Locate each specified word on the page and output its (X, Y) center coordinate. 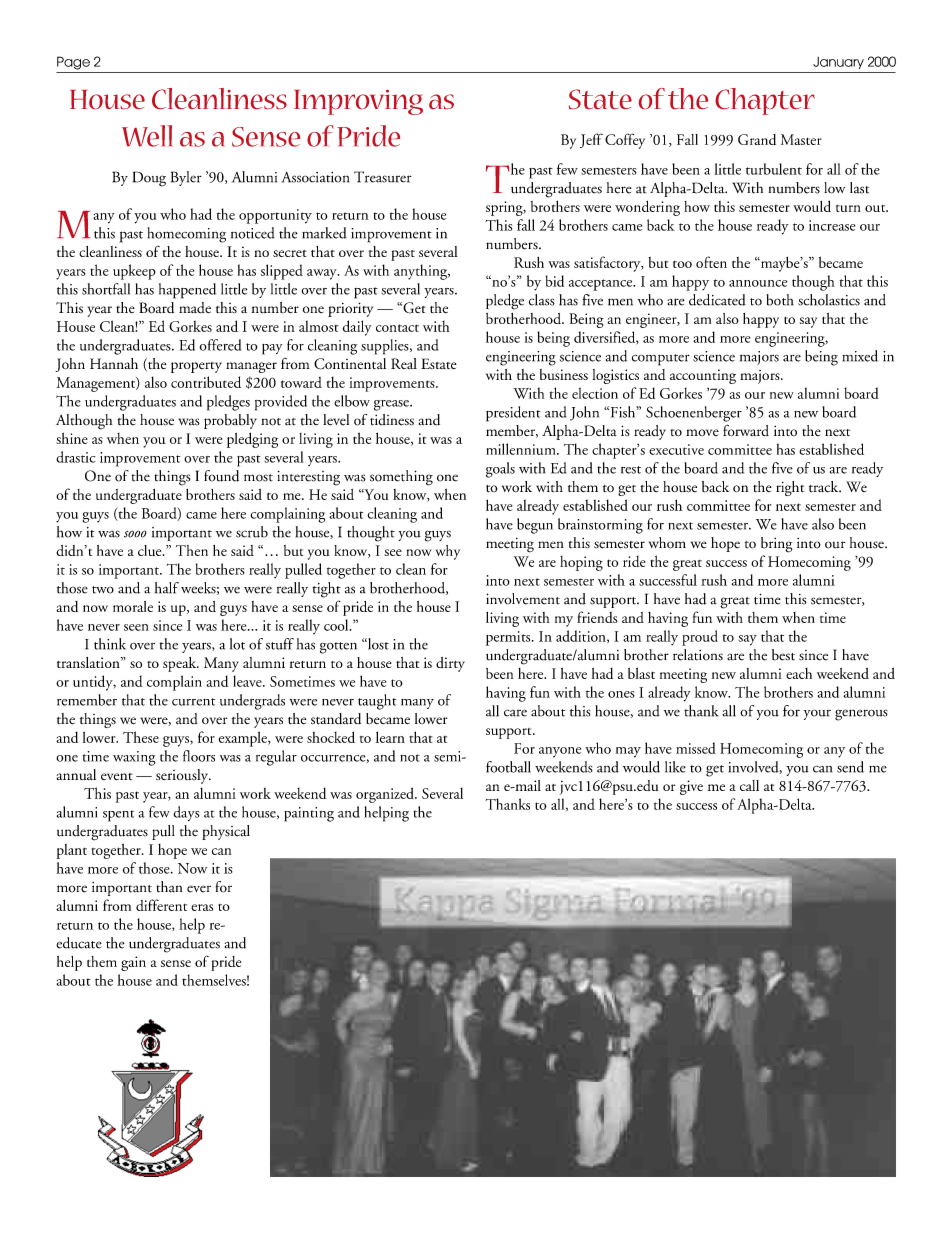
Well (147, 136)
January (838, 63)
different (161, 905)
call (749, 785)
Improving (358, 102)
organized (386, 795)
